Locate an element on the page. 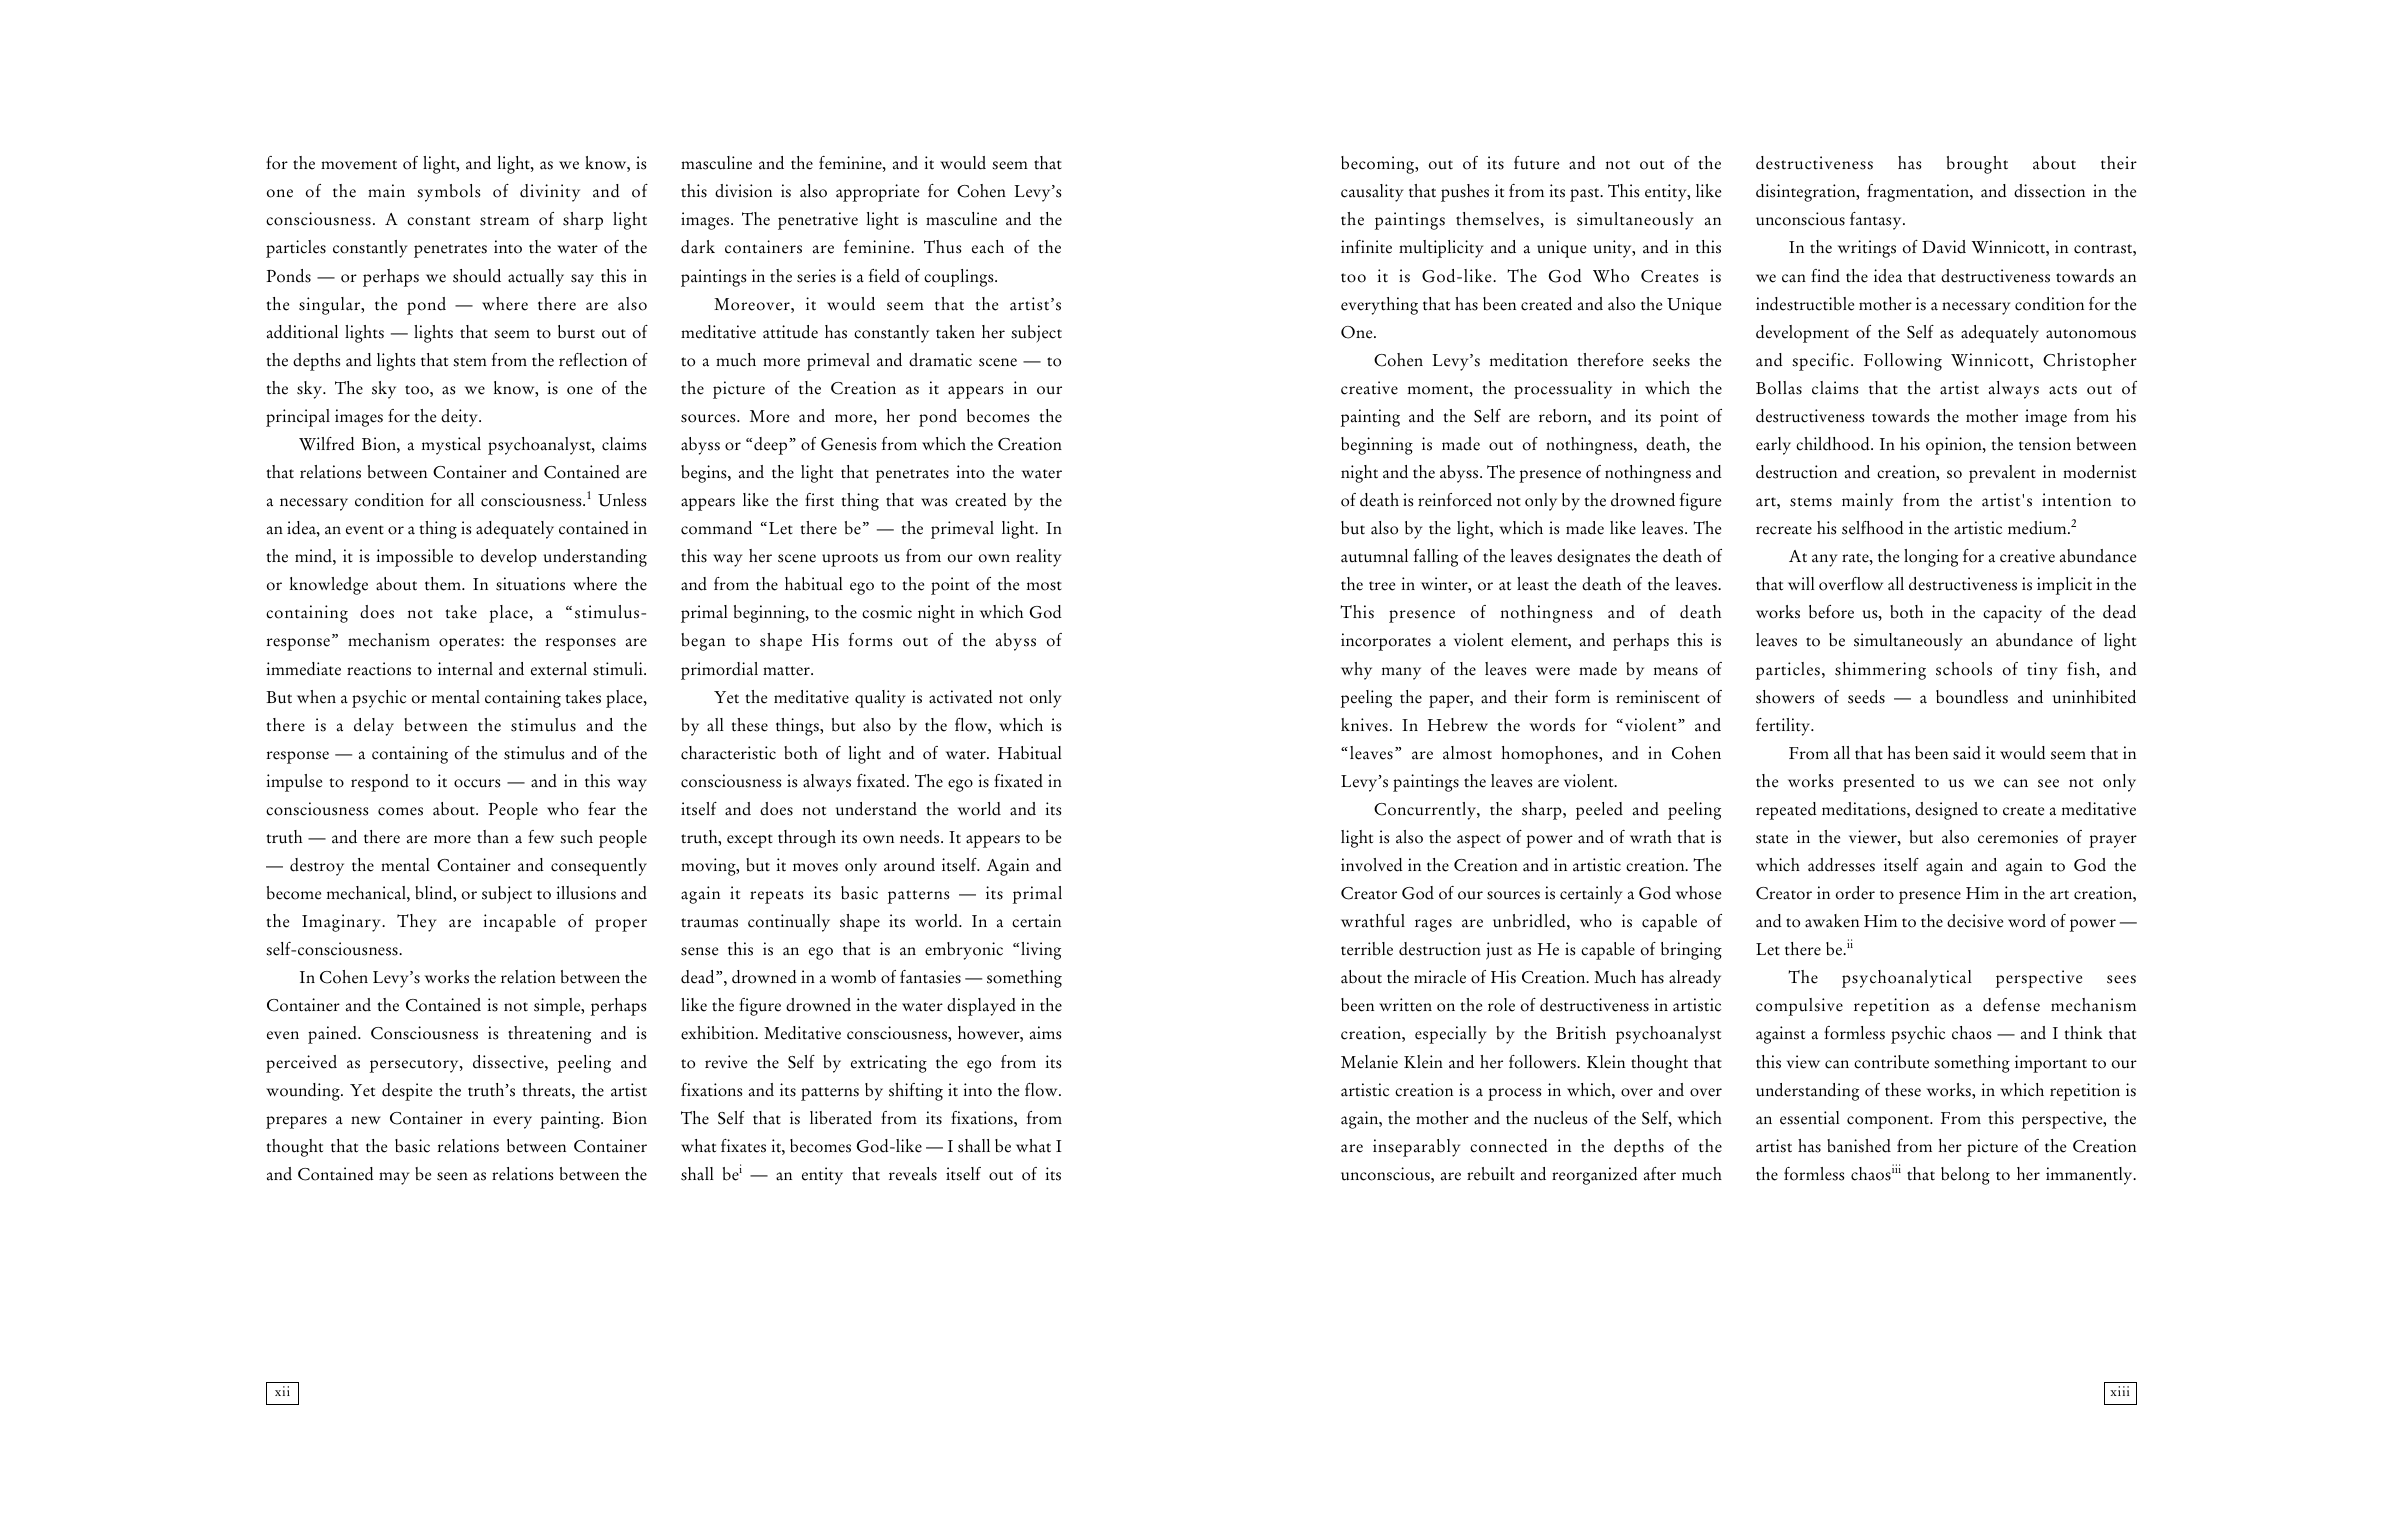 This page has width=2404, height=1532. contribute is located at coordinates (1891, 1062).
